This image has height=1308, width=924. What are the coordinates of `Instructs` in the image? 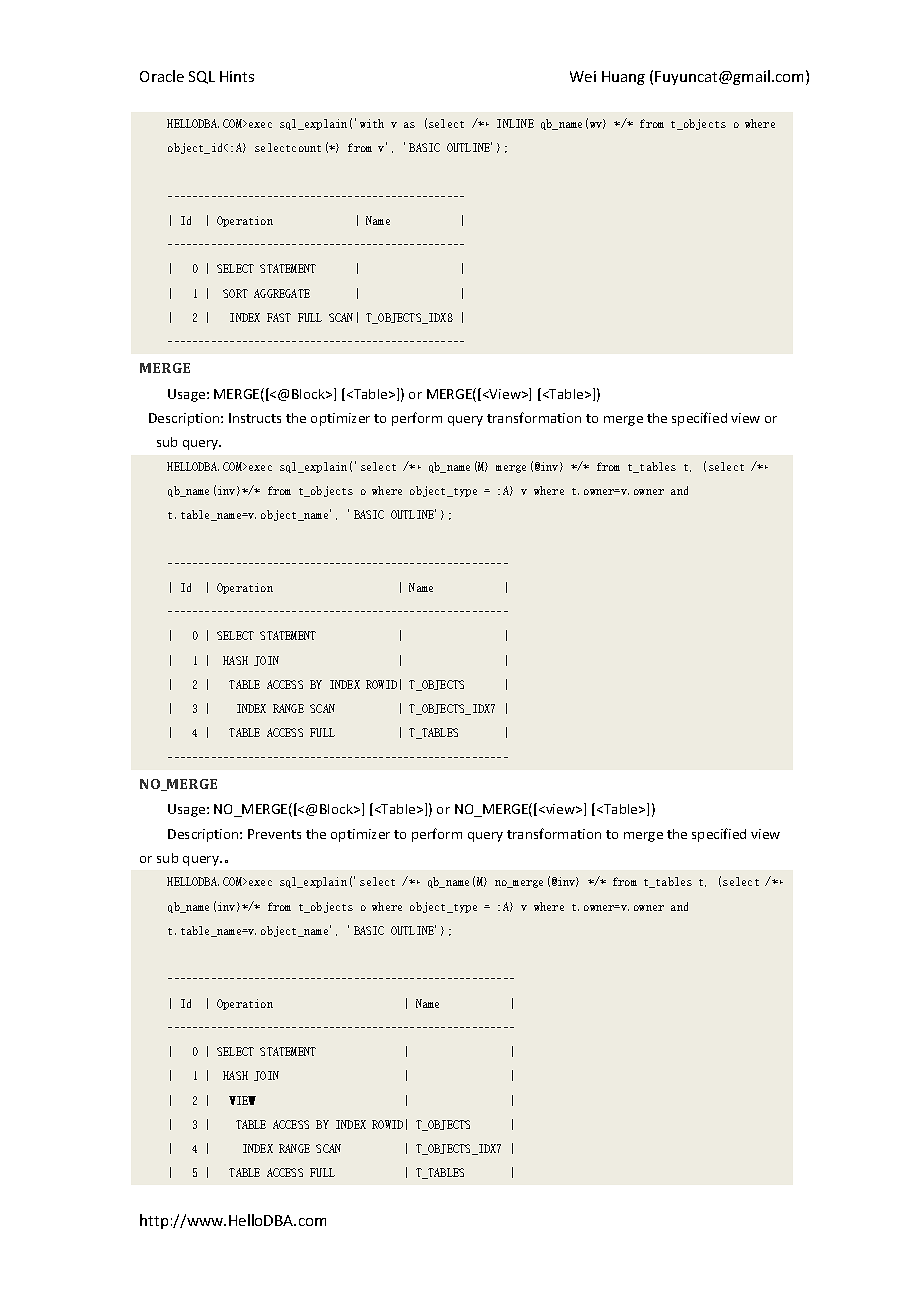 It's located at (255, 418).
